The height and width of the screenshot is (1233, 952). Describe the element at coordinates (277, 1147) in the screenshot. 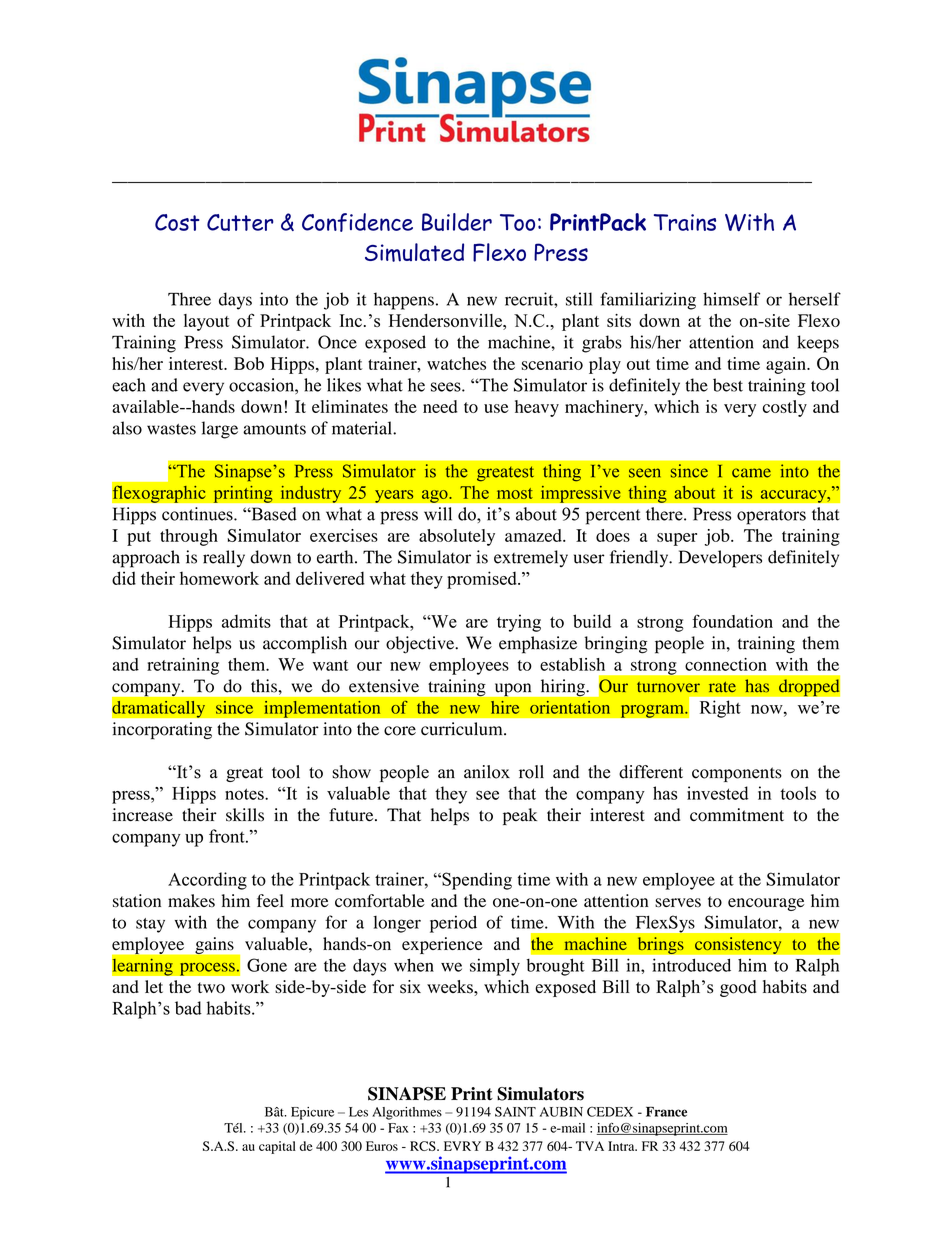

I see `capital` at that location.
